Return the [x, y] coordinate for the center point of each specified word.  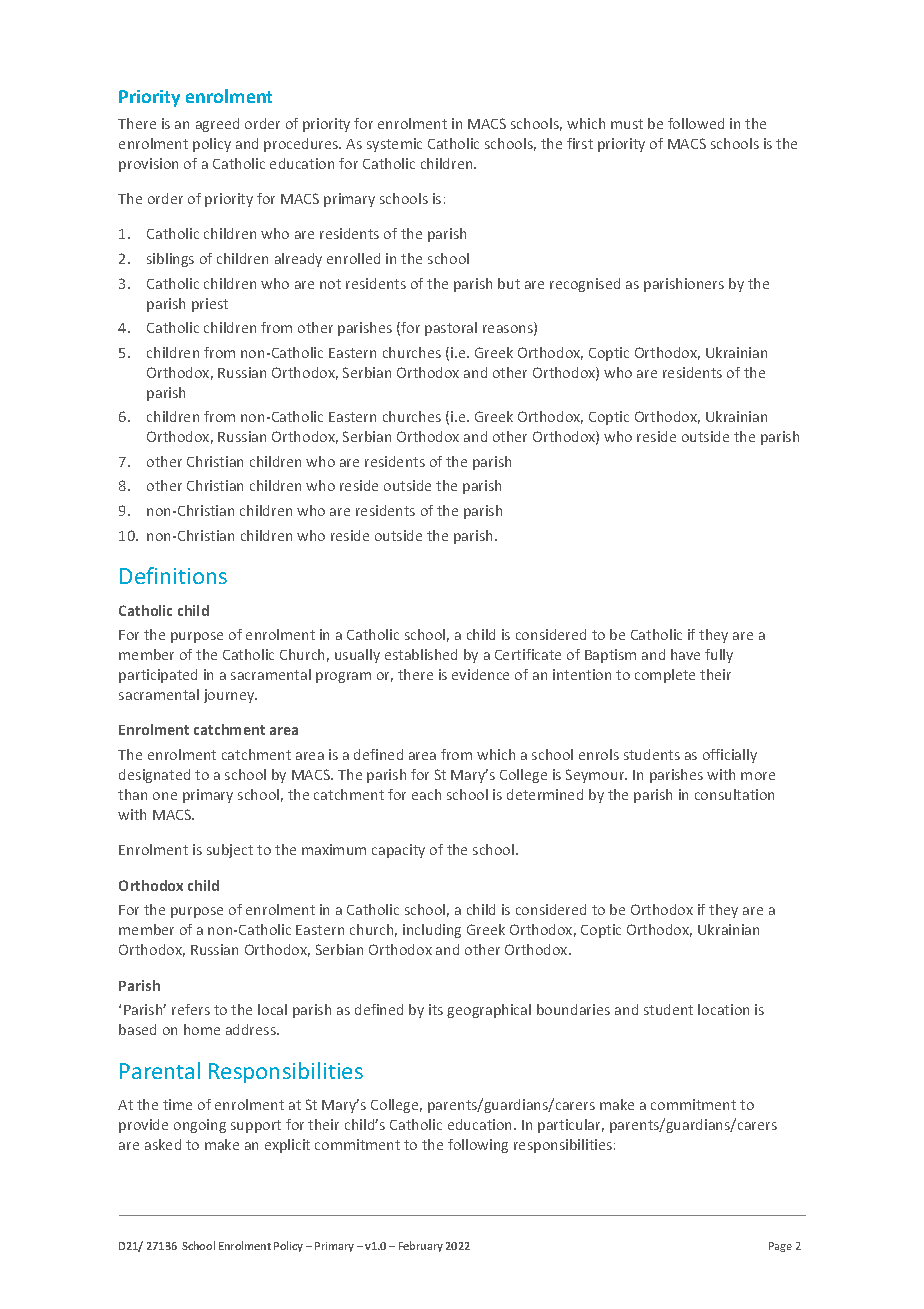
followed [696, 123]
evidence [480, 674]
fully [719, 656]
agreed [217, 125]
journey [230, 696]
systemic [394, 145]
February [421, 1246]
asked [163, 1144]
